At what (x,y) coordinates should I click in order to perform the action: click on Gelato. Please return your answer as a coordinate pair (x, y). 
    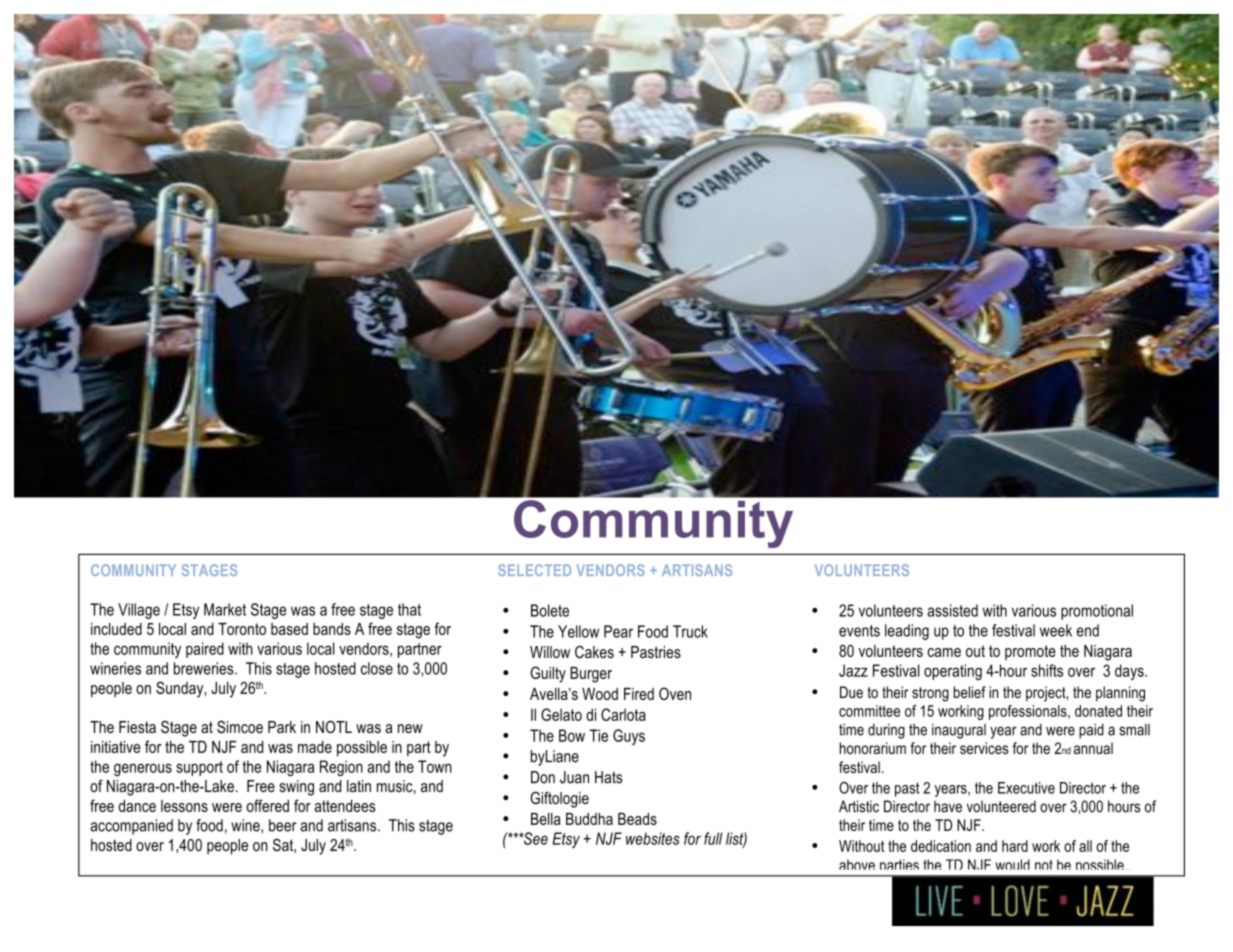
    Looking at the image, I should click on (561, 714).
